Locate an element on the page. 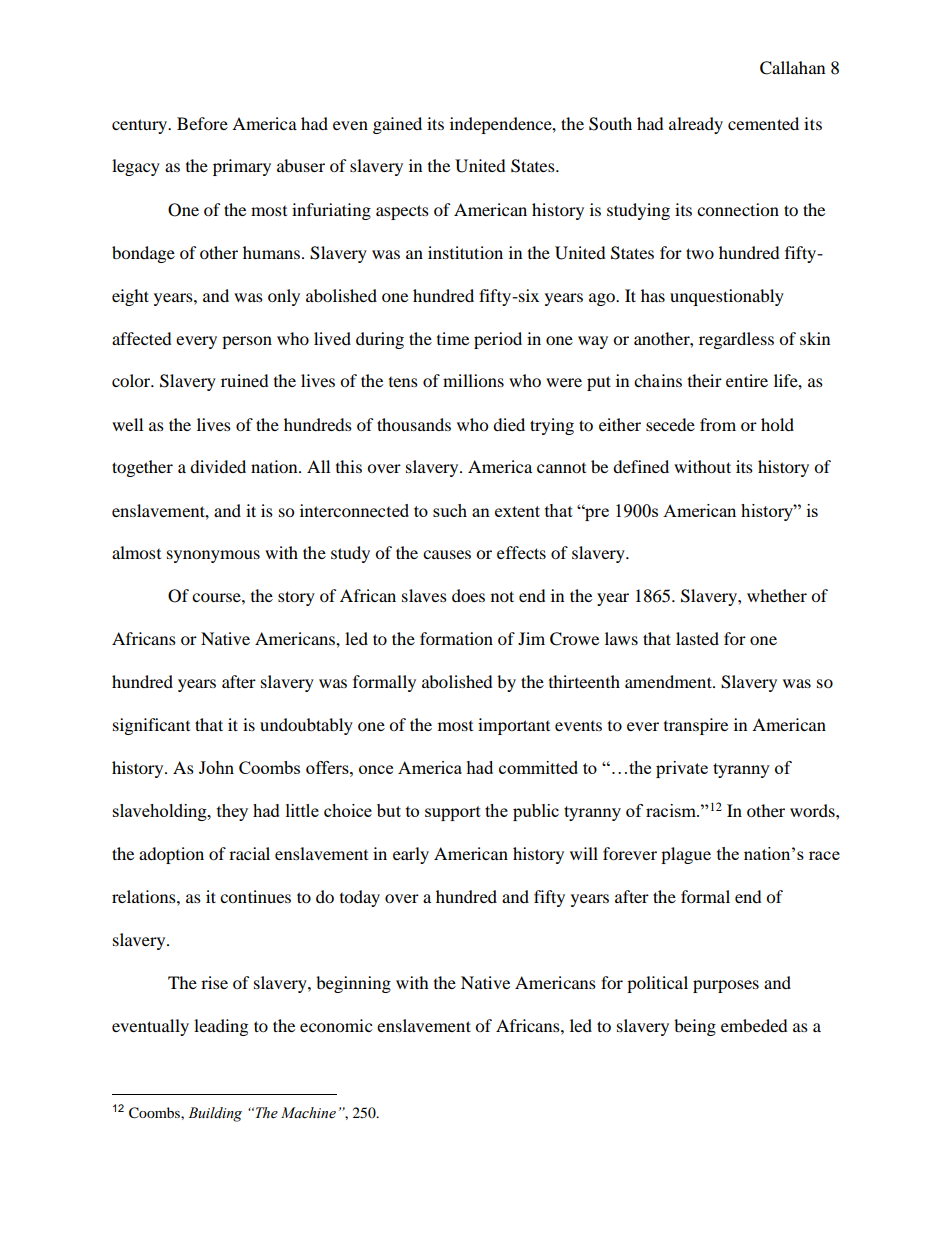  synonymous is located at coordinates (213, 556).
